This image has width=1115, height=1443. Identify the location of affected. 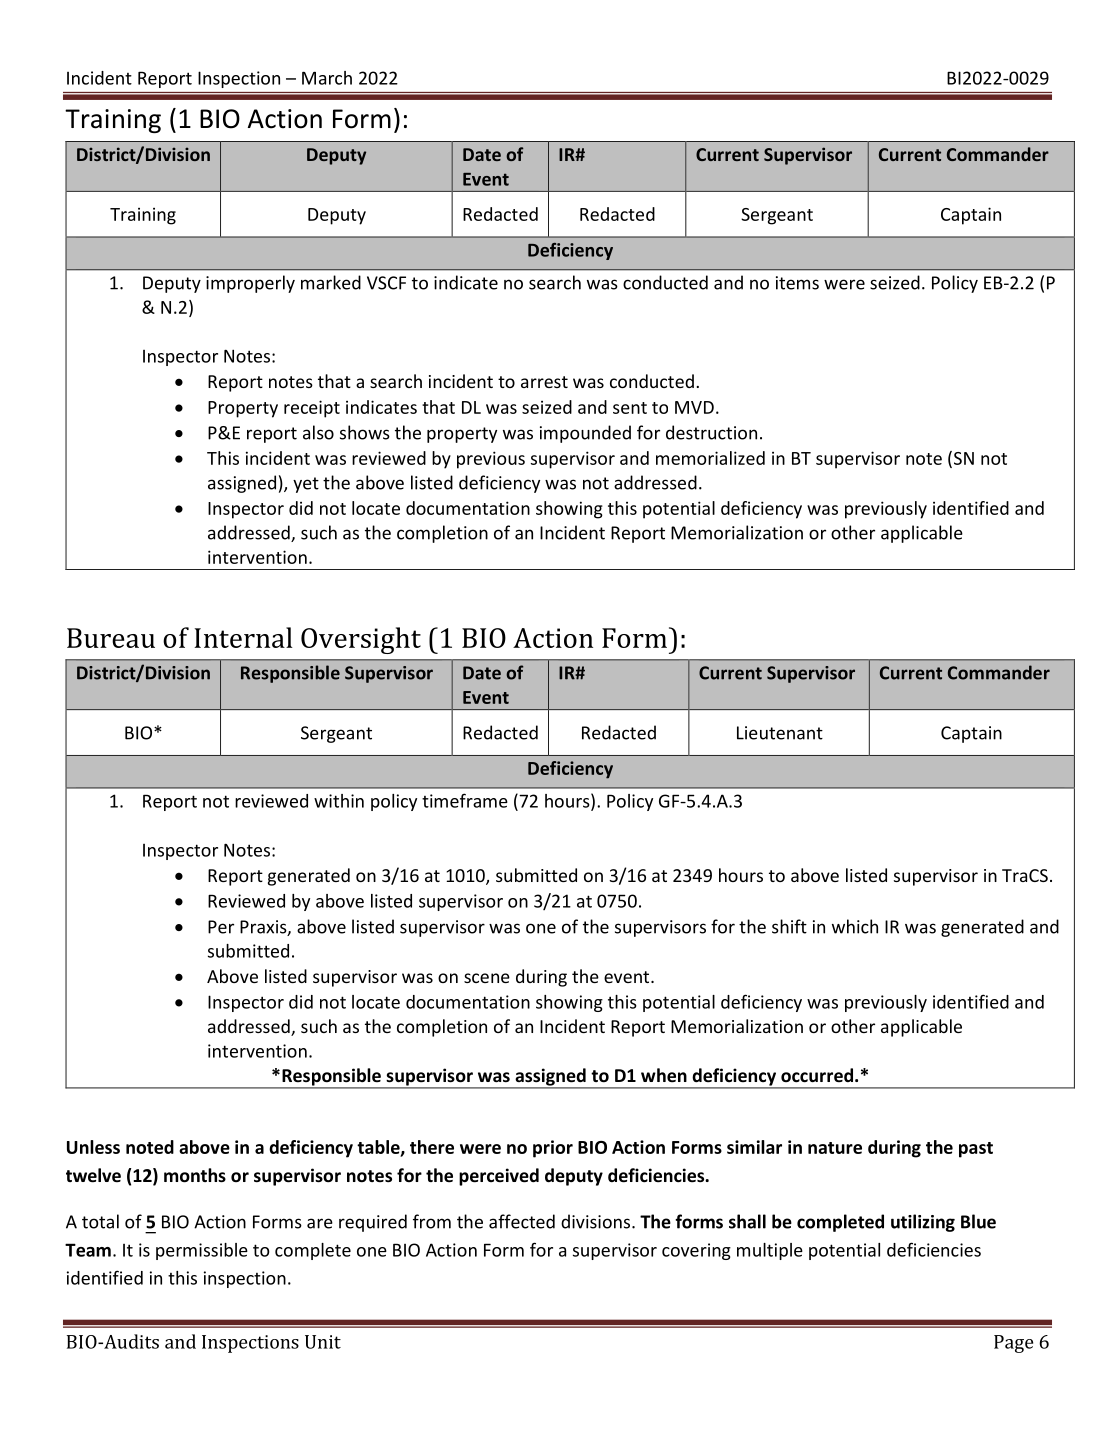
(522, 1221).
